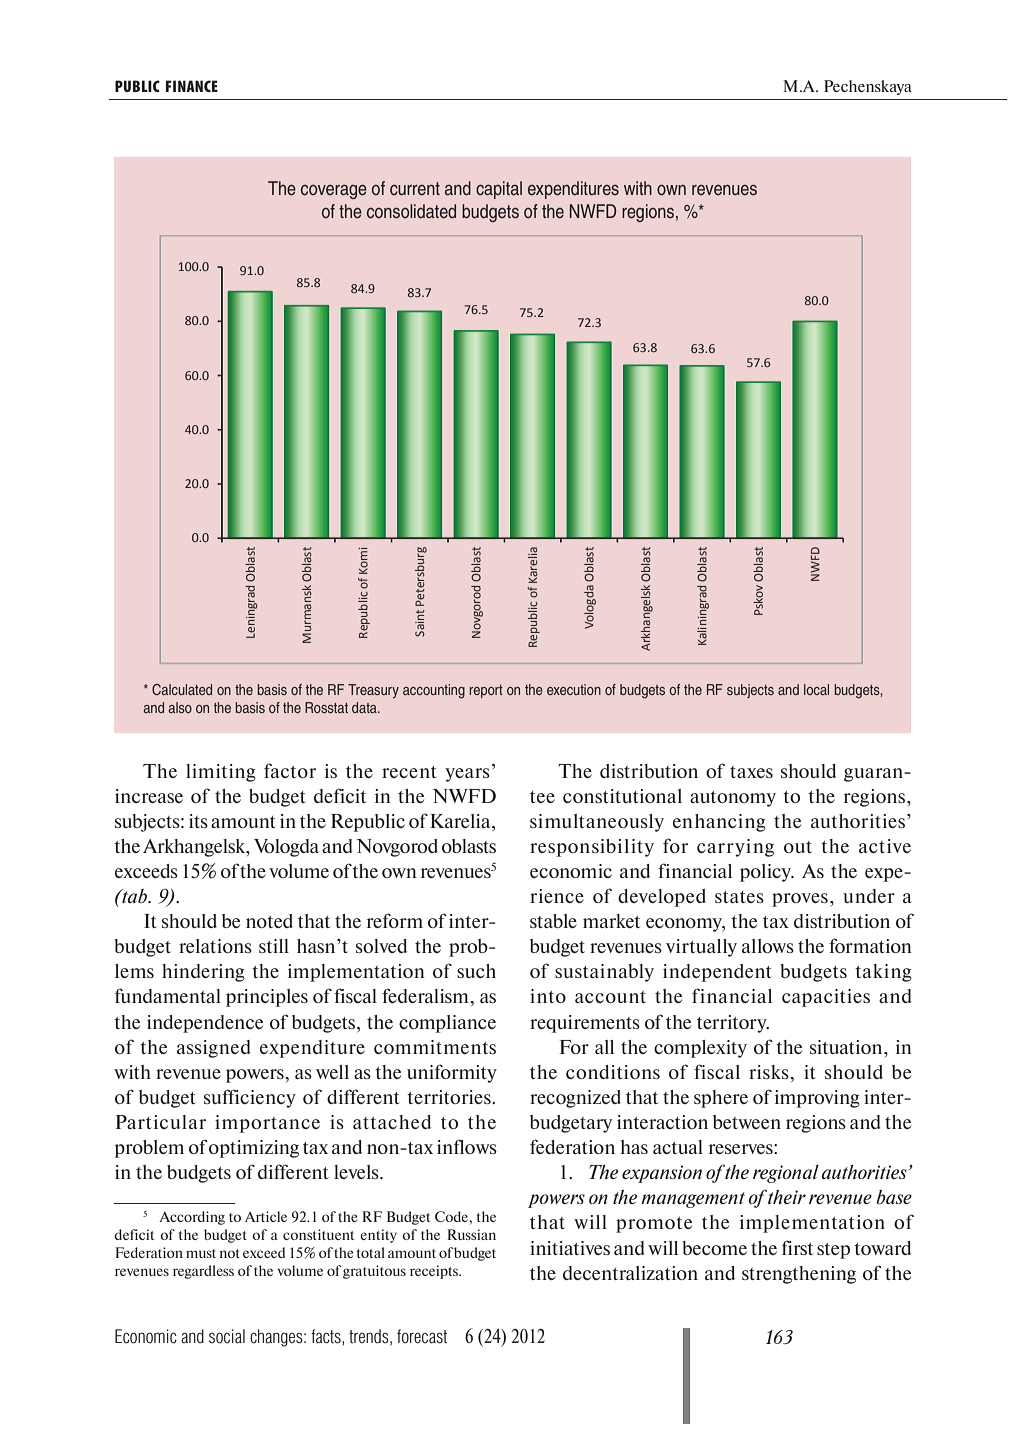 This image has height=1438, width=1017. What do you see at coordinates (334, 191) in the image?
I see `coverage` at bounding box center [334, 191].
